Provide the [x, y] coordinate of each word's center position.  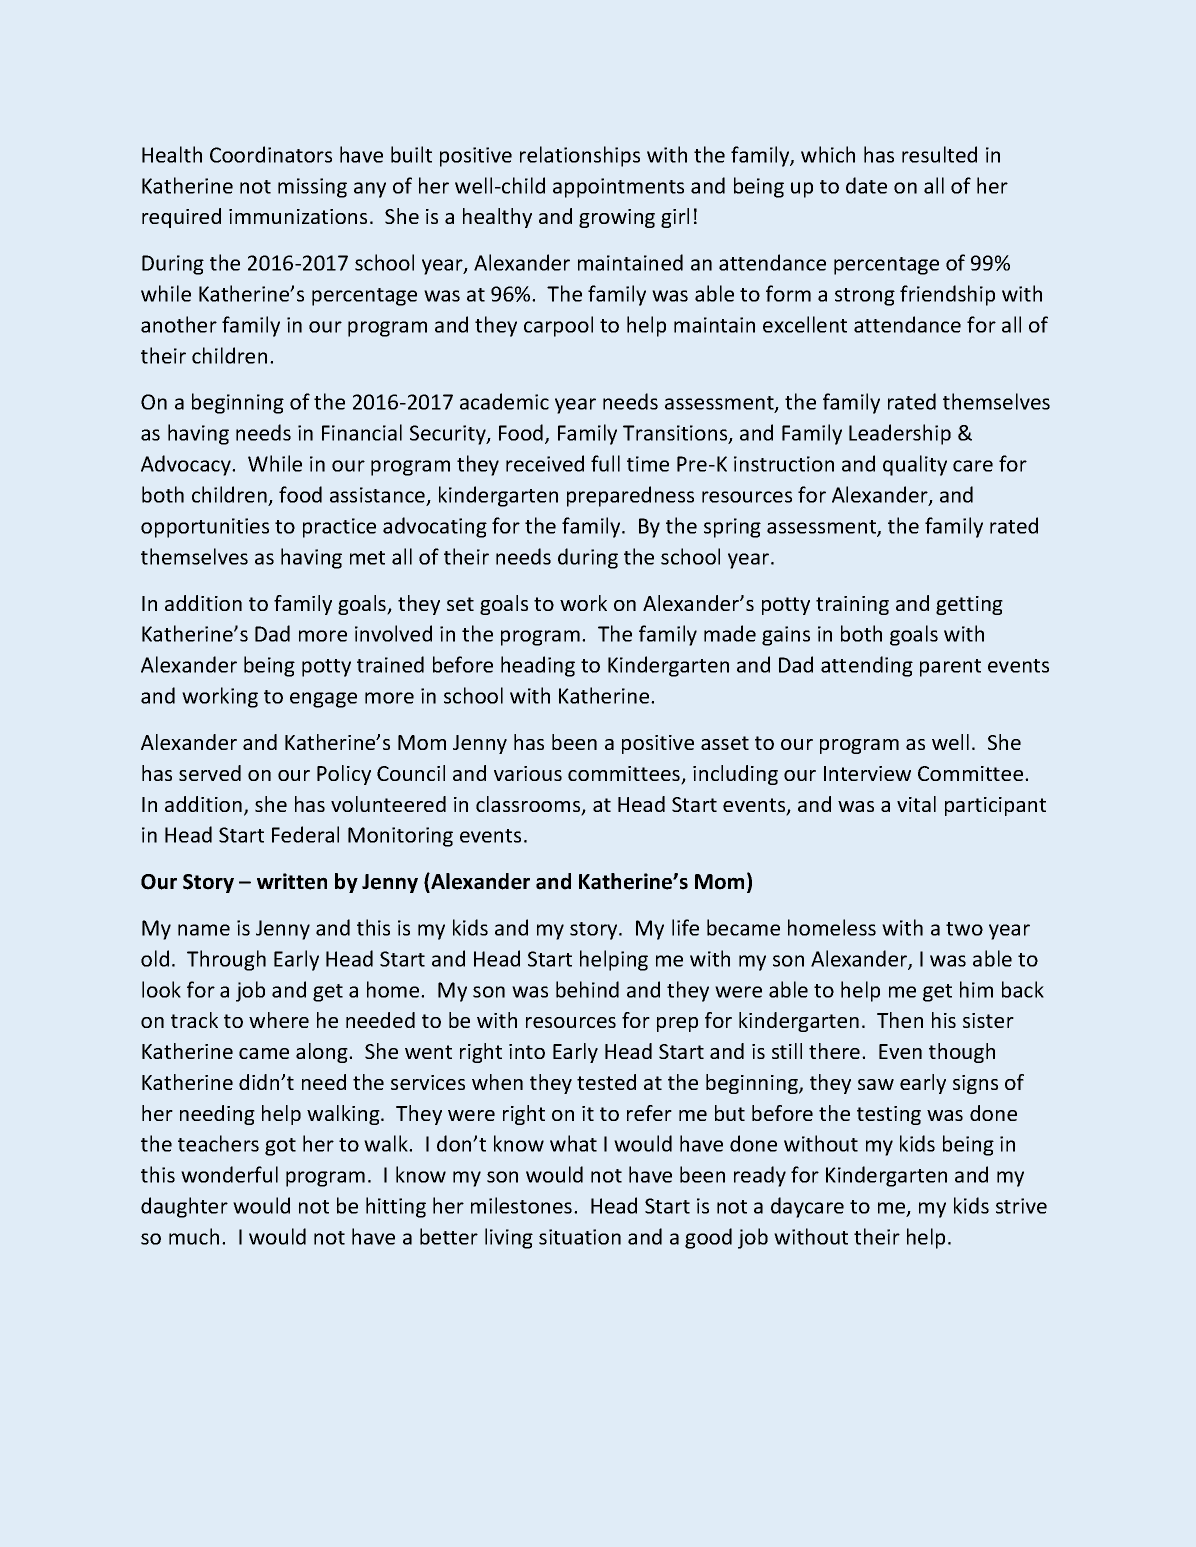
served [210, 773]
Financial [362, 432]
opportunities [205, 528]
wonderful [229, 1174]
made [730, 633]
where [279, 1020]
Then [900, 1020]
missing [312, 188]
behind [587, 989]
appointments [618, 188]
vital [916, 804]
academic [504, 401]
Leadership [900, 434]
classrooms [529, 805]
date [866, 185]
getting [969, 605]
